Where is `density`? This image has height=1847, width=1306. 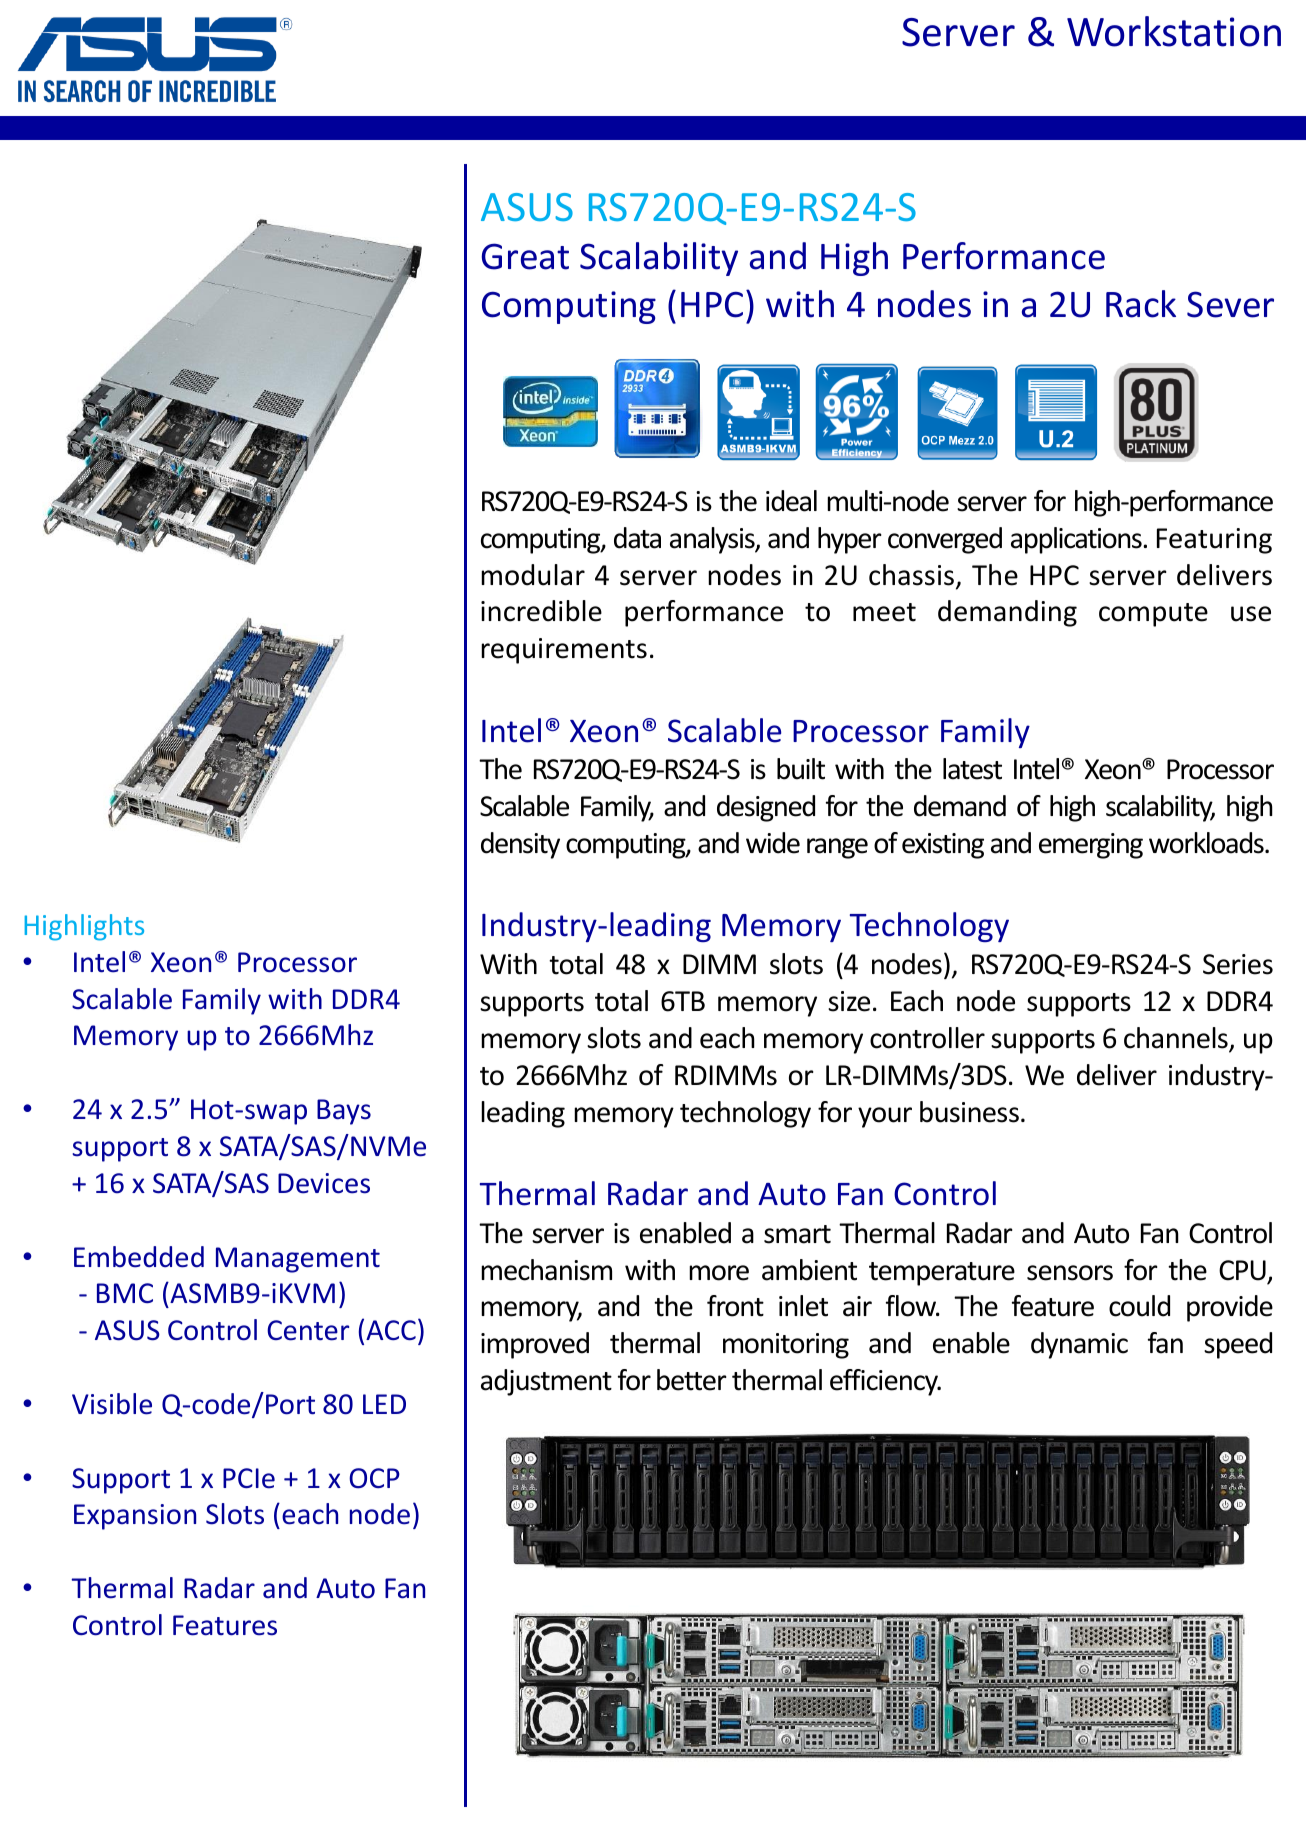
density is located at coordinates (520, 845).
